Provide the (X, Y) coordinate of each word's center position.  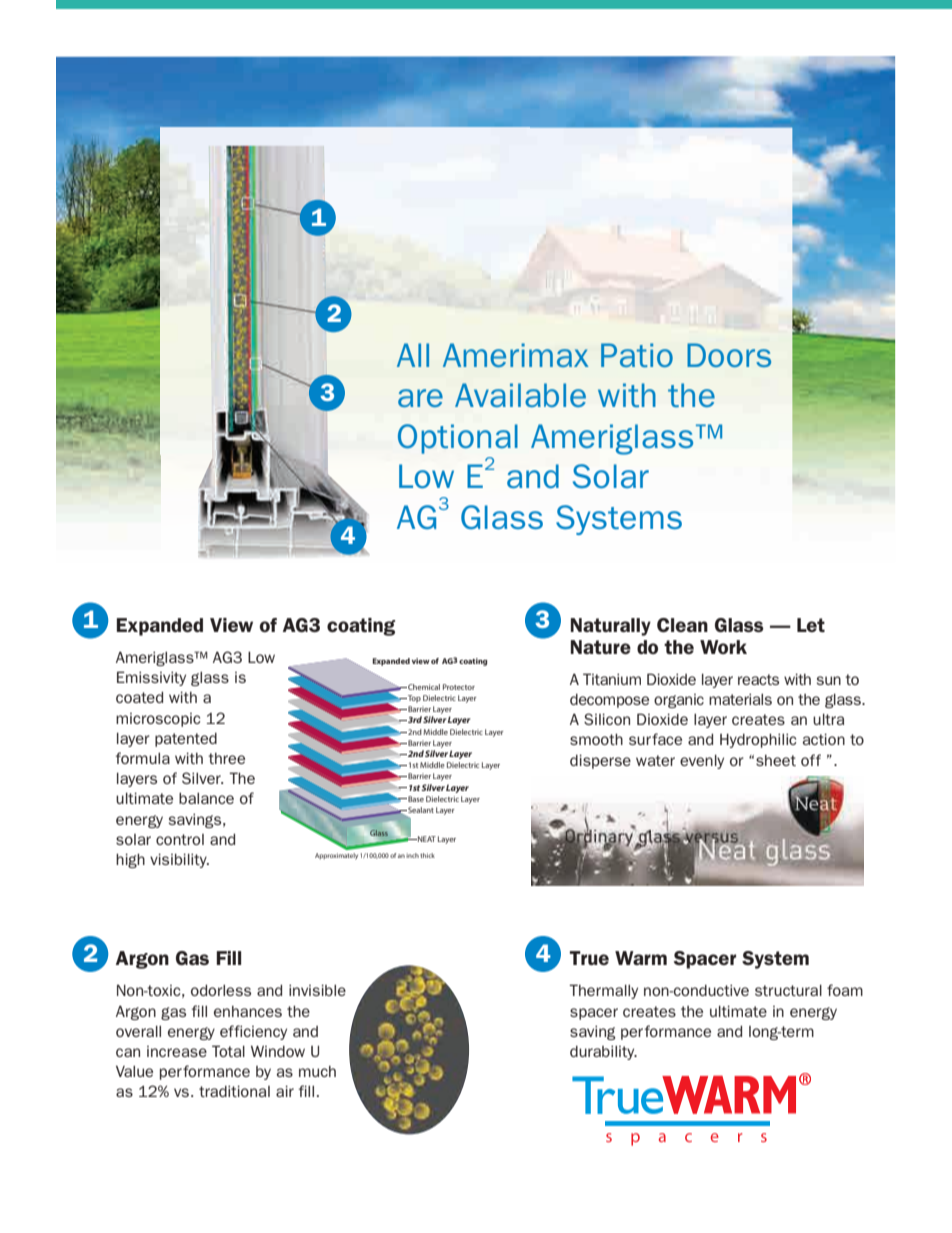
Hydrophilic (758, 740)
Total (228, 1051)
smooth (596, 739)
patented (186, 740)
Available (520, 395)
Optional (458, 439)
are (420, 398)
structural (788, 990)
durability (603, 1052)
